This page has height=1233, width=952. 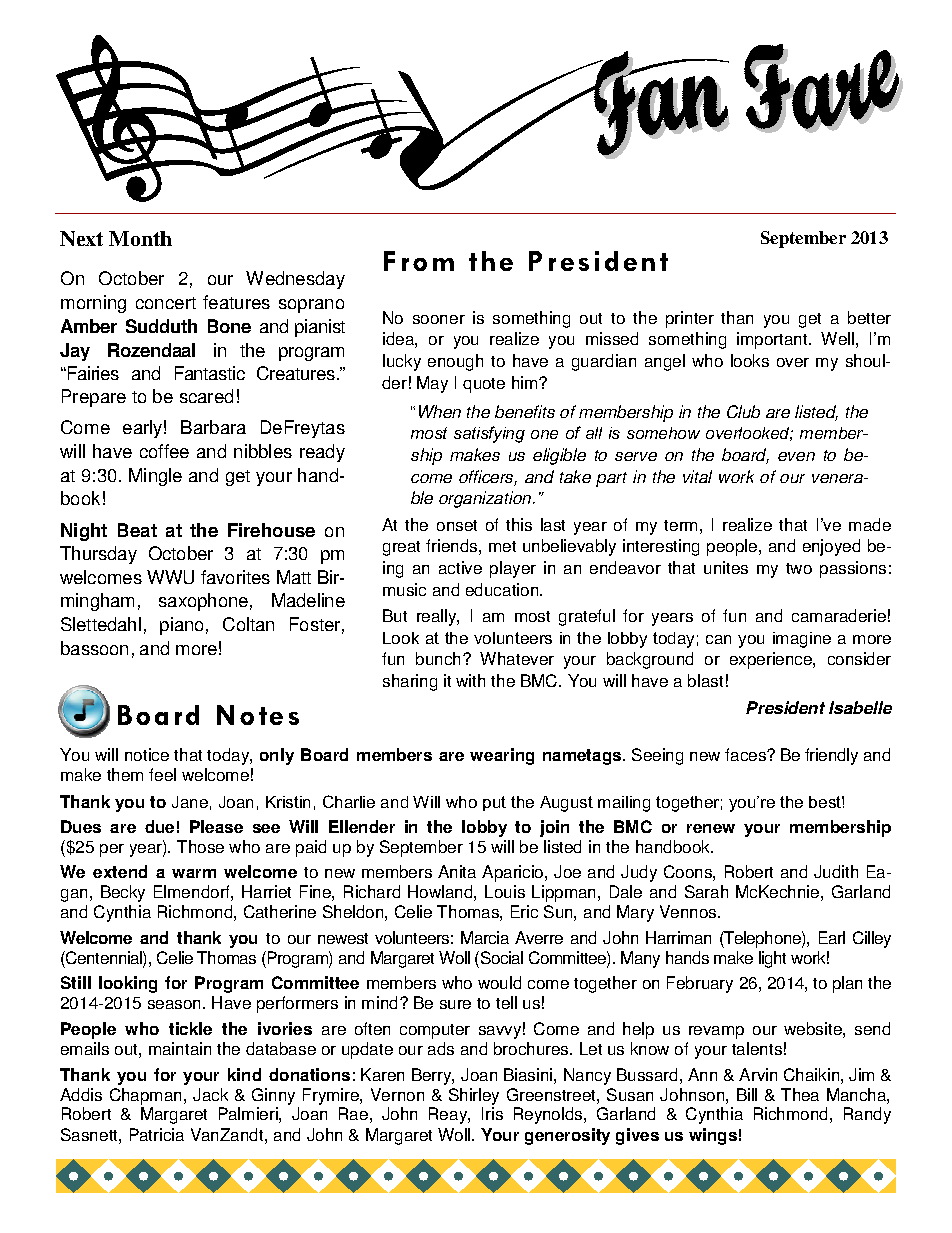 What do you see at coordinates (503, 589) in the page?
I see `education` at bounding box center [503, 589].
